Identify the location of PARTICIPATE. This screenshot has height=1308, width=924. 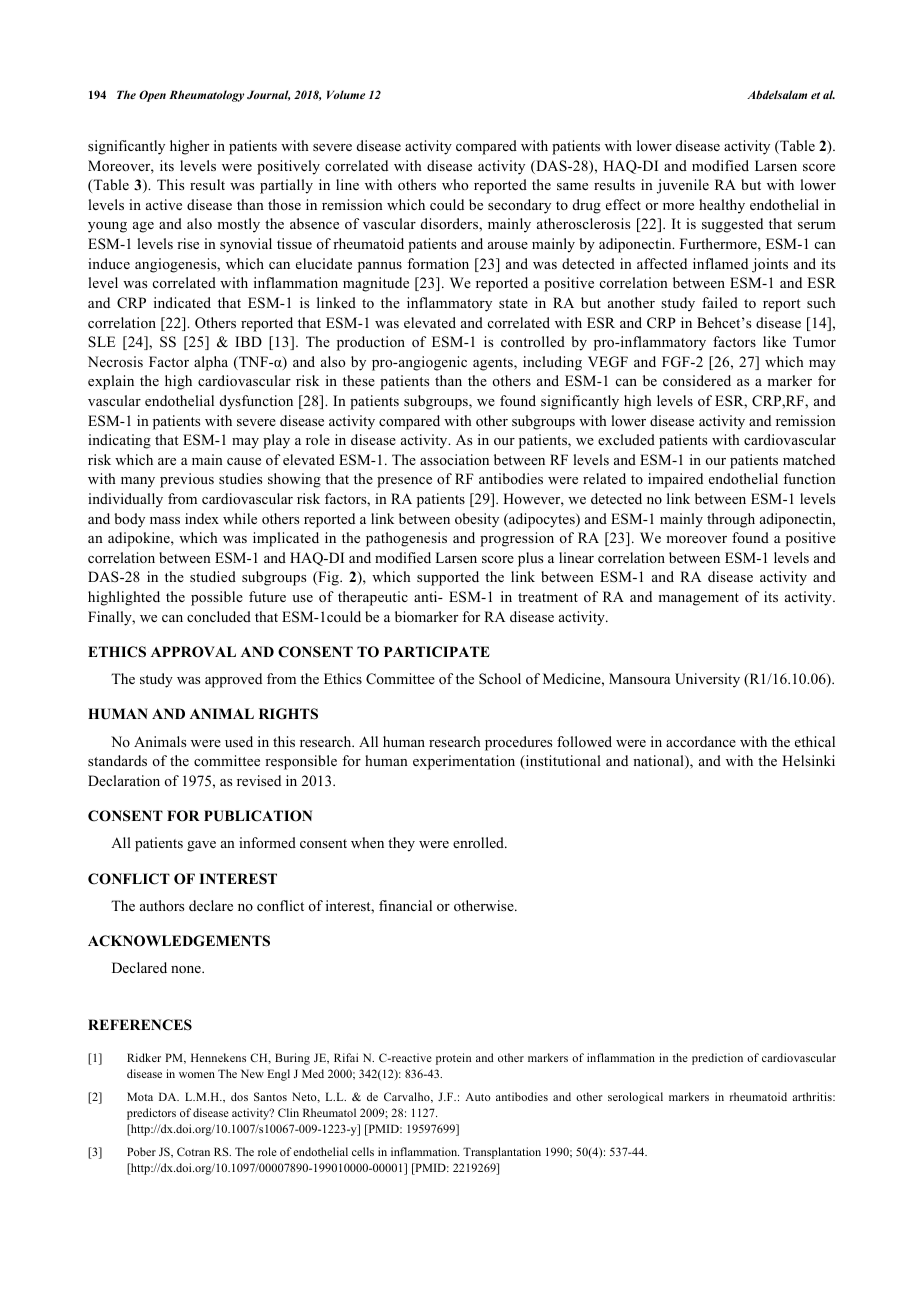
(437, 652).
